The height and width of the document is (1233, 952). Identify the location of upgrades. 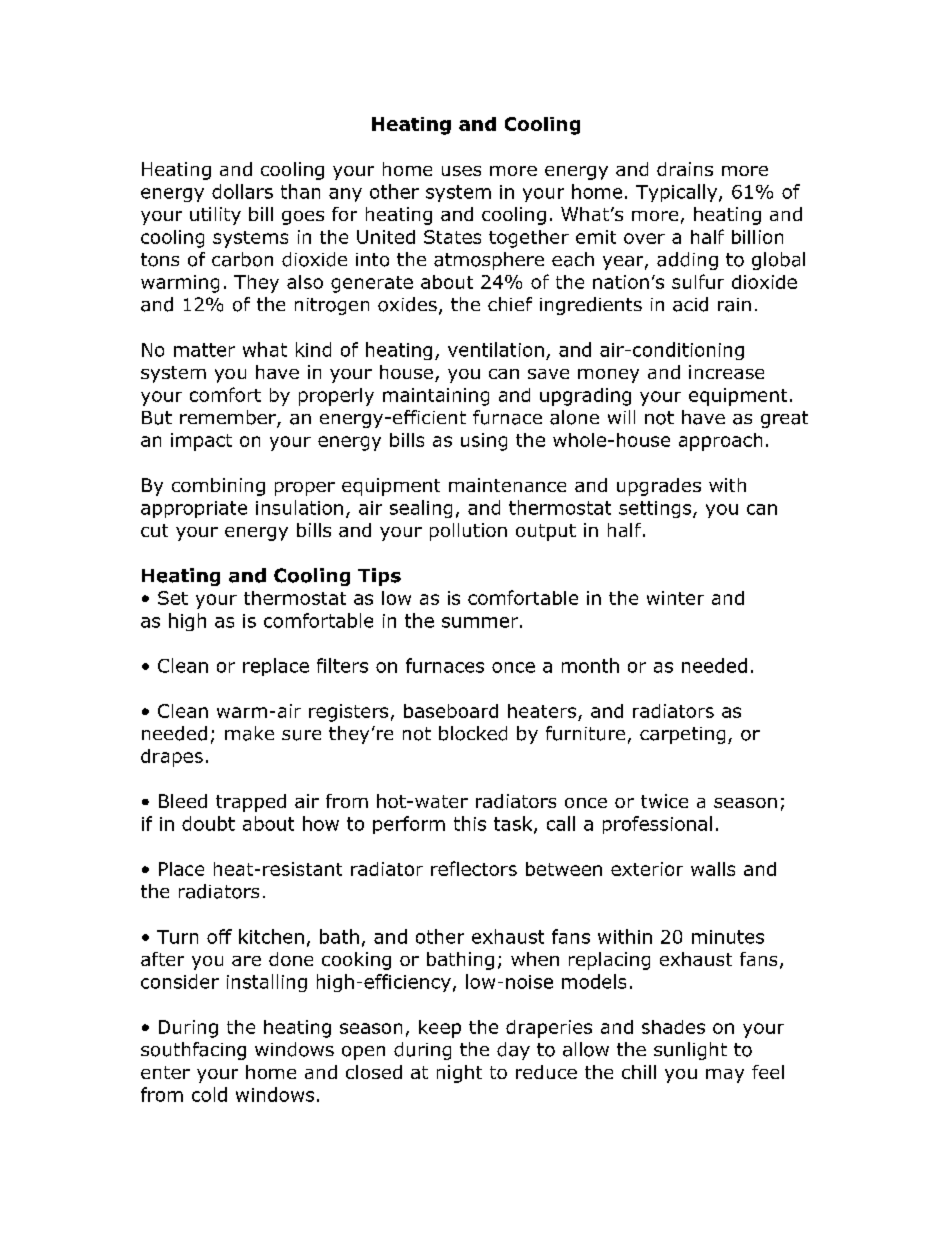
(659, 487).
